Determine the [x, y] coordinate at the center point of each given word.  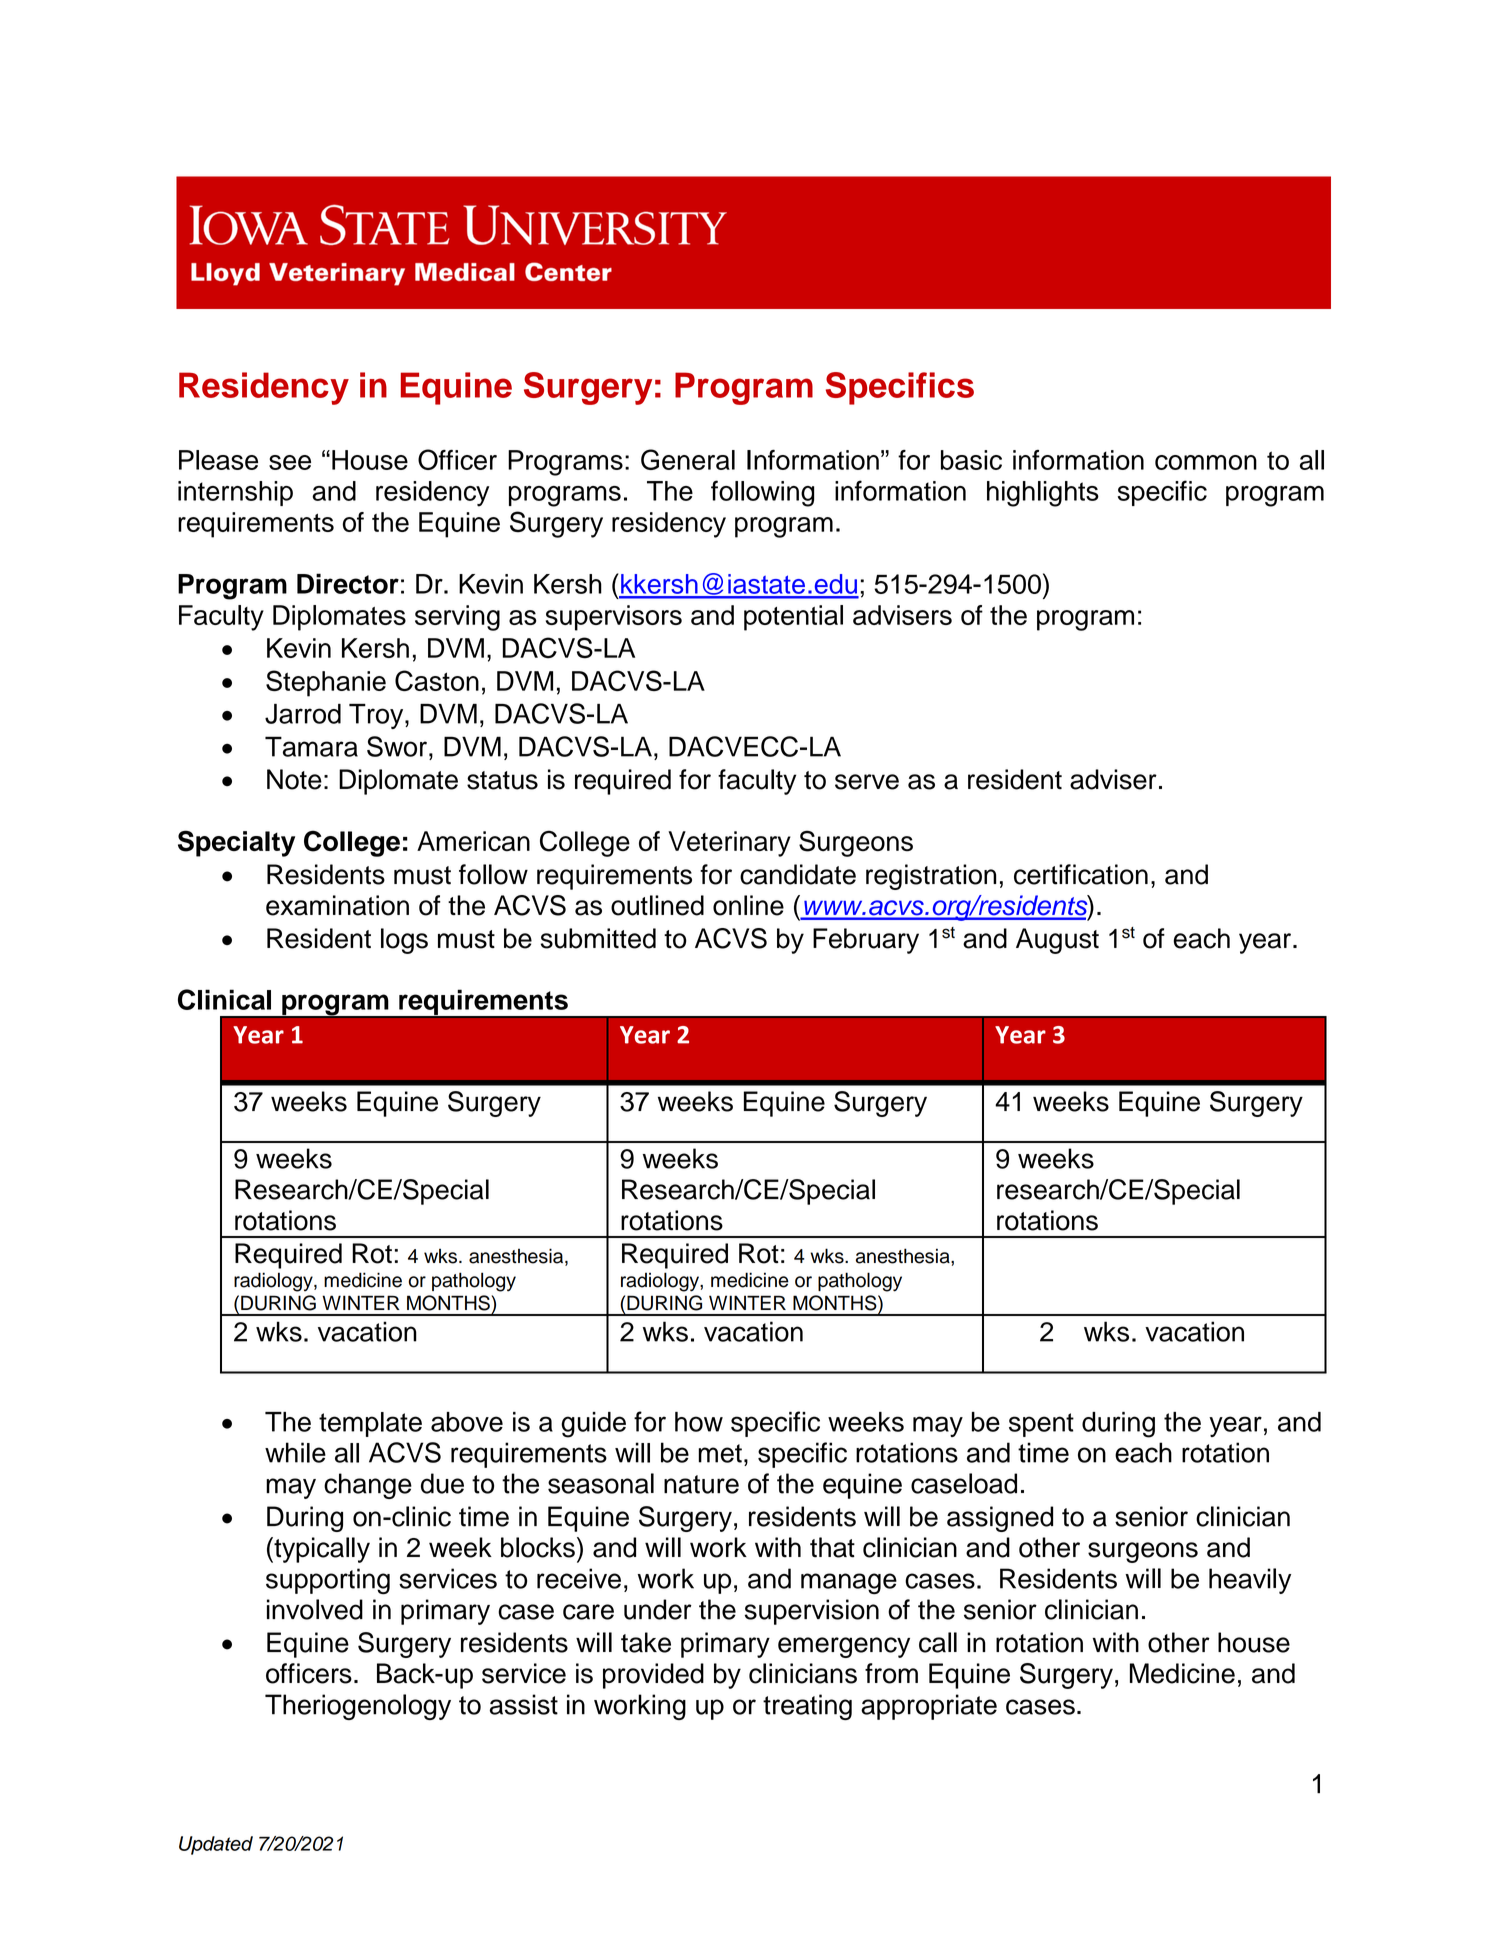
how [699, 1422]
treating [807, 1707]
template [370, 1424]
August [1057, 941]
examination [337, 905]
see [290, 462]
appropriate [929, 1707]
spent [1041, 1425]
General [688, 459]
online [748, 905]
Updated [216, 1845]
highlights [1043, 494]
